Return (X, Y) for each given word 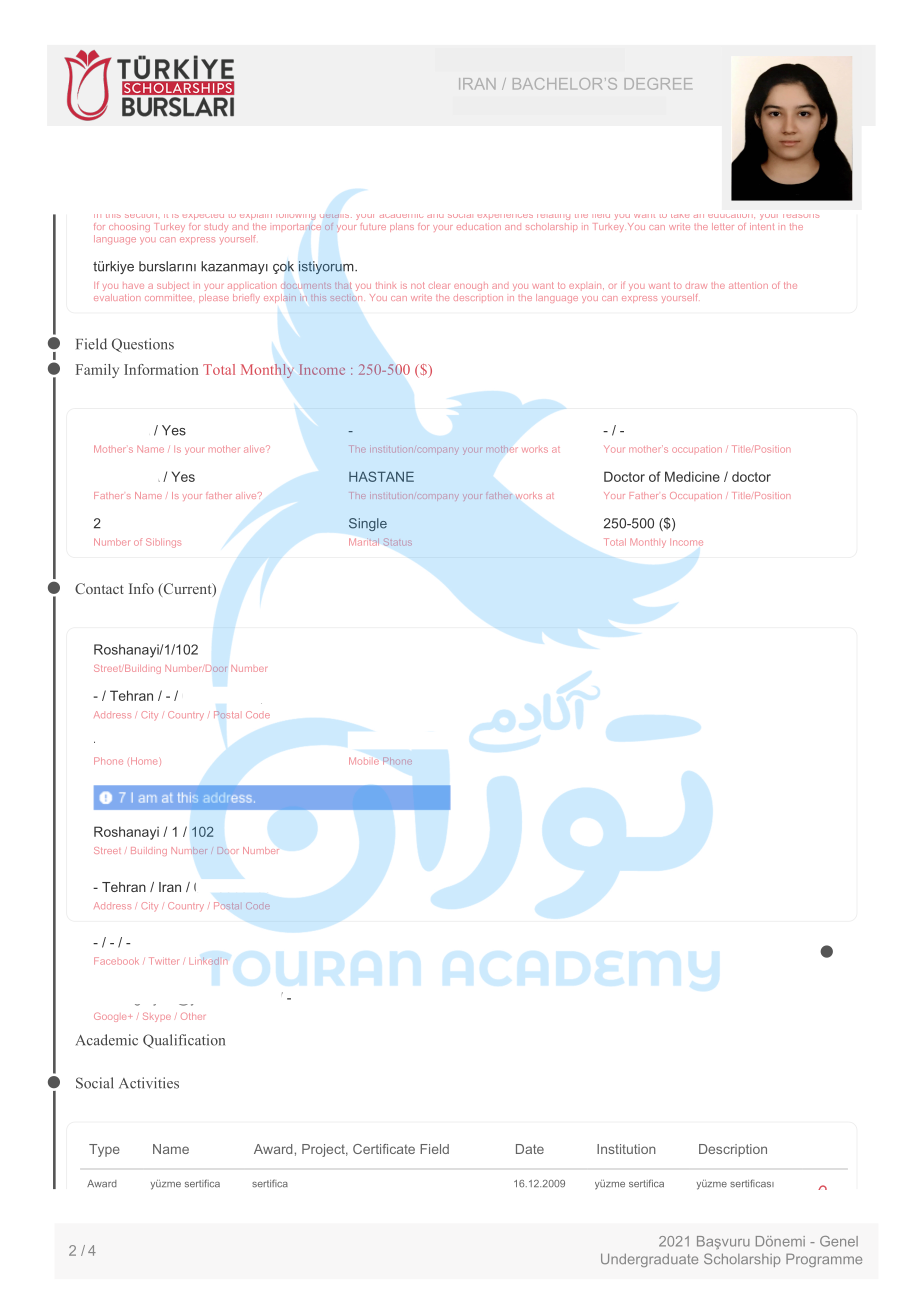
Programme (824, 1260)
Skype (157, 1017)
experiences (505, 216)
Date (530, 1149)
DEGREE (658, 84)
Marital (364, 542)
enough (471, 287)
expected (203, 217)
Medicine (692, 476)
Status (398, 542)
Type (104, 1150)
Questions (143, 345)
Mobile (364, 761)
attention (748, 285)
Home (144, 761)
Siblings (163, 543)
